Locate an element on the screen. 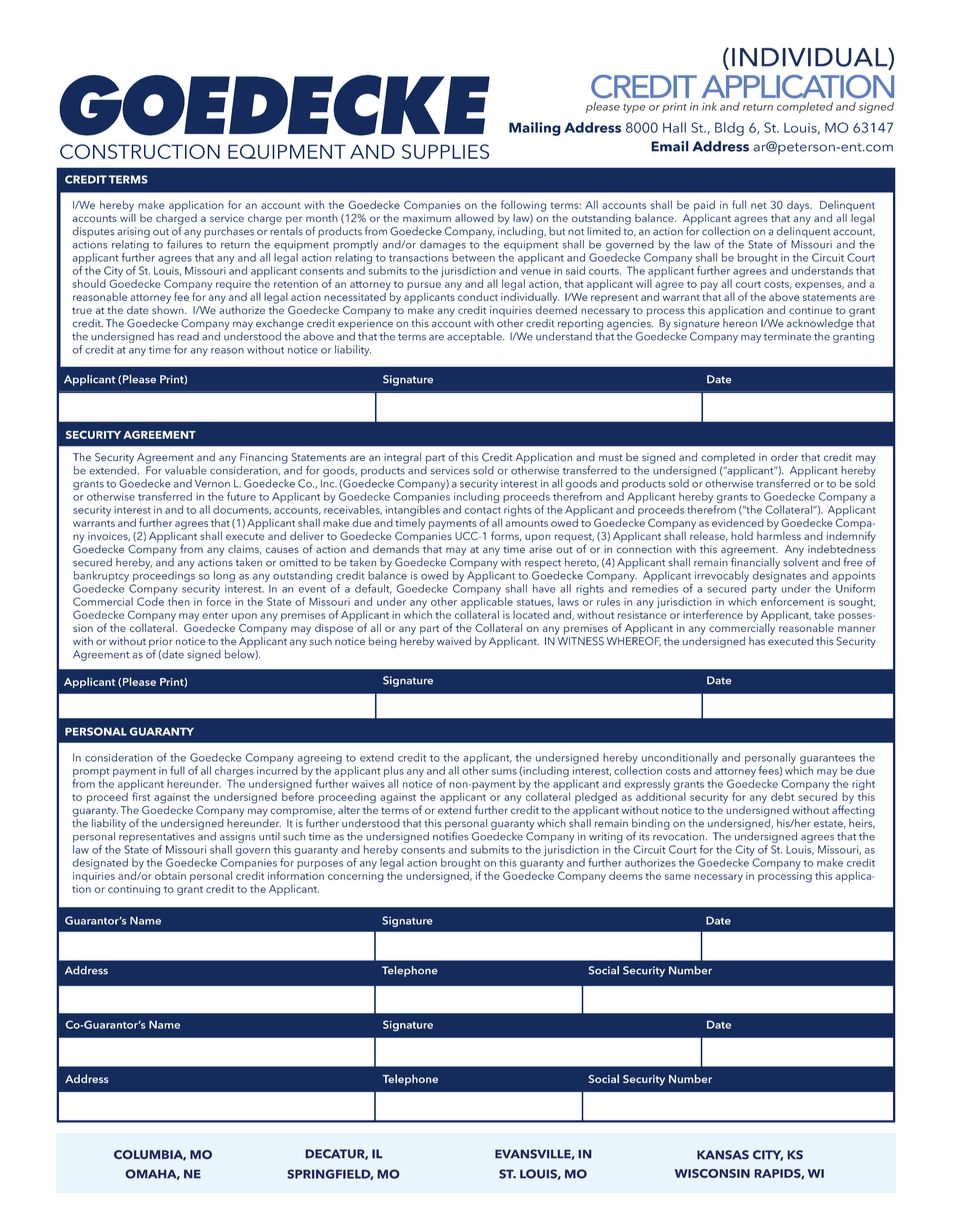  Bldg is located at coordinates (729, 129).
